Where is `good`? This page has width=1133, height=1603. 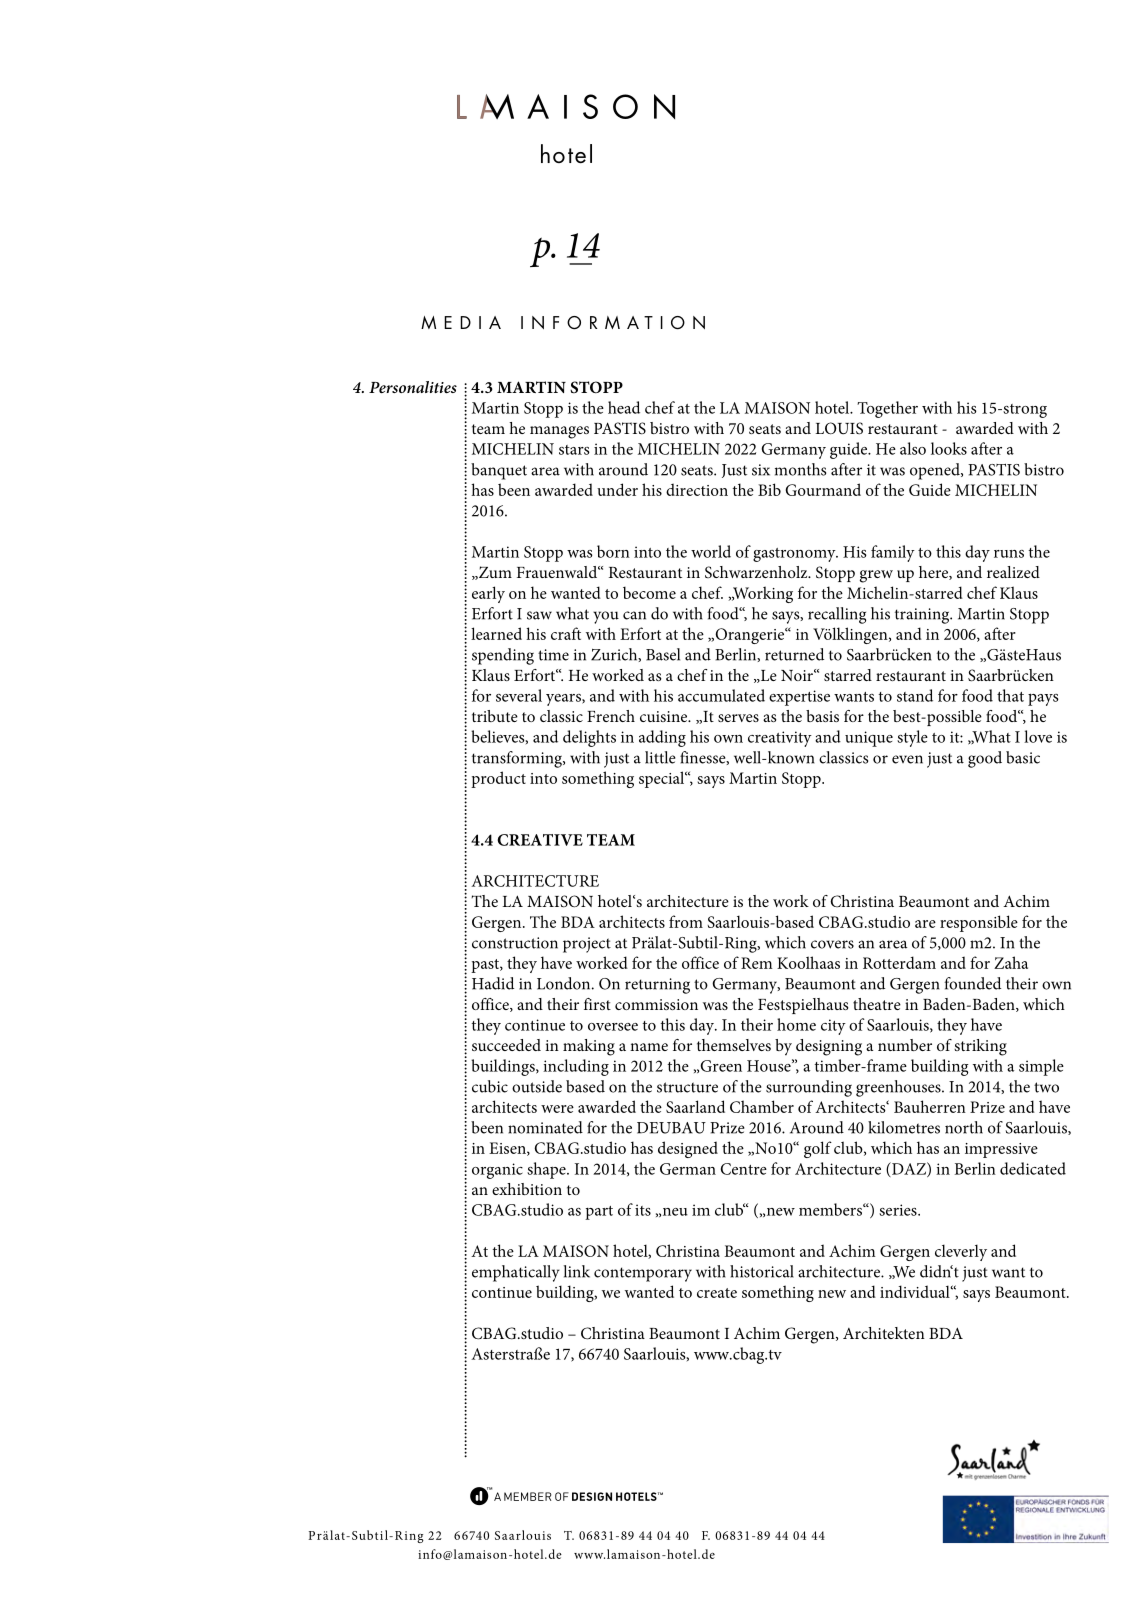
good is located at coordinates (985, 759).
